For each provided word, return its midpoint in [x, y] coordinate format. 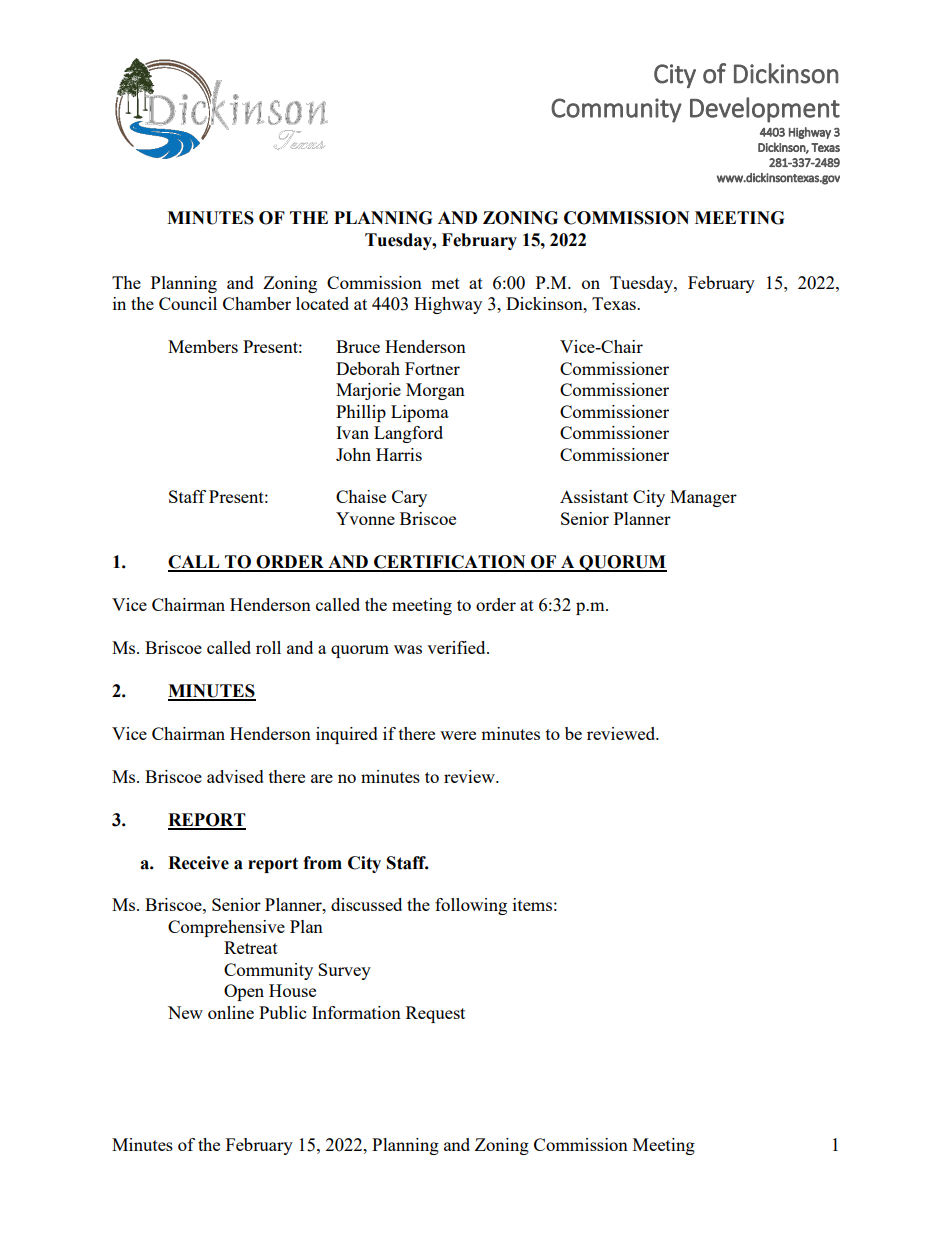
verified [457, 647]
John [353, 454]
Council [188, 303]
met [445, 283]
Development [765, 110]
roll [268, 647]
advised [235, 776]
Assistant [594, 496]
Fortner [432, 368]
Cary [409, 498]
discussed [366, 904]
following [471, 906]
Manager [703, 498]
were [458, 735]
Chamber [257, 303]
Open [244, 992]
